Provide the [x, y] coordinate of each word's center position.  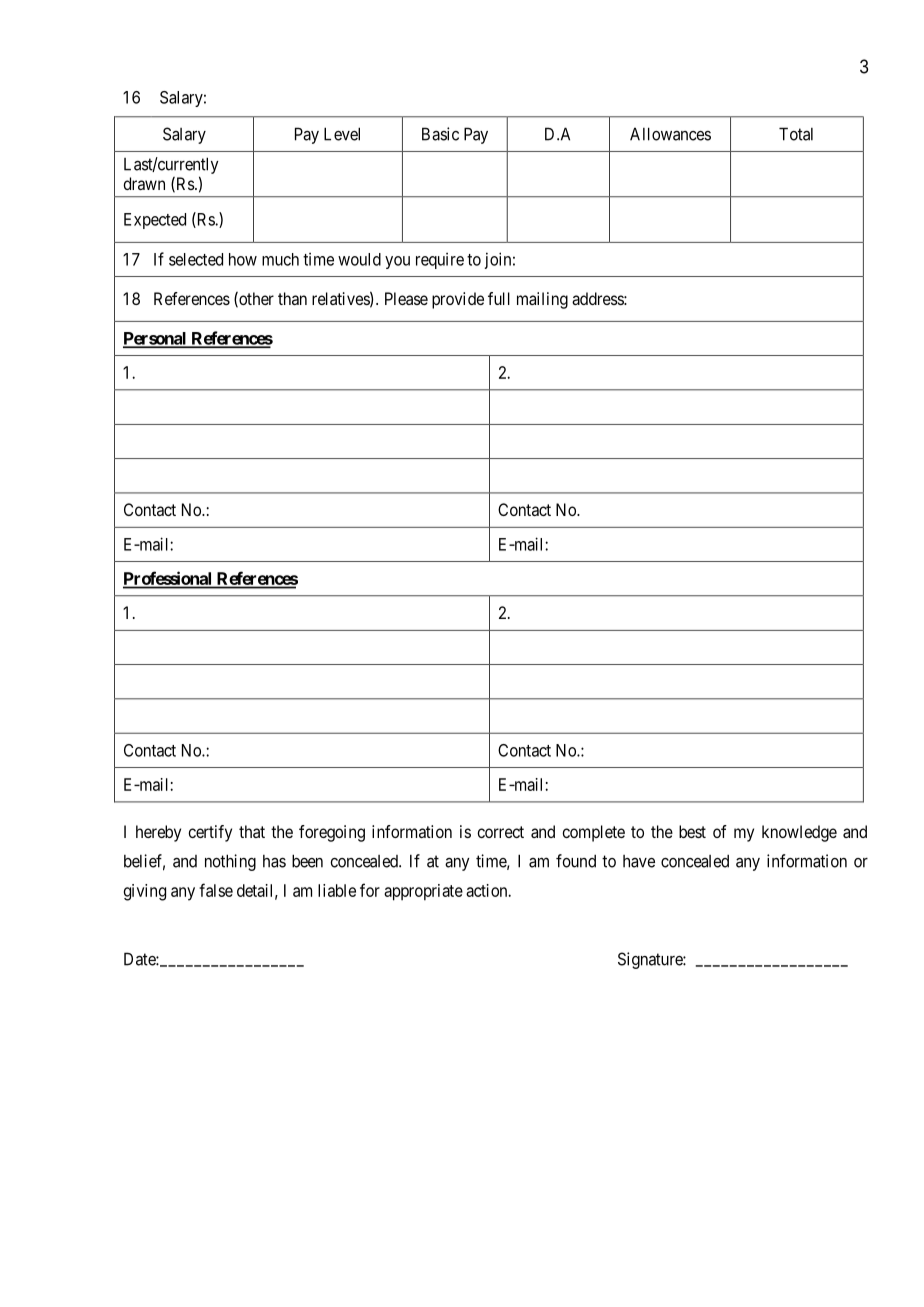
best [692, 831]
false [216, 890]
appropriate [423, 892]
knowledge [799, 833]
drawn [144, 183]
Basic [440, 134]
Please [406, 298]
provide [458, 300]
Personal [156, 339]
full [499, 298]
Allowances [670, 134]
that [252, 831]
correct [500, 832]
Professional [168, 579]
